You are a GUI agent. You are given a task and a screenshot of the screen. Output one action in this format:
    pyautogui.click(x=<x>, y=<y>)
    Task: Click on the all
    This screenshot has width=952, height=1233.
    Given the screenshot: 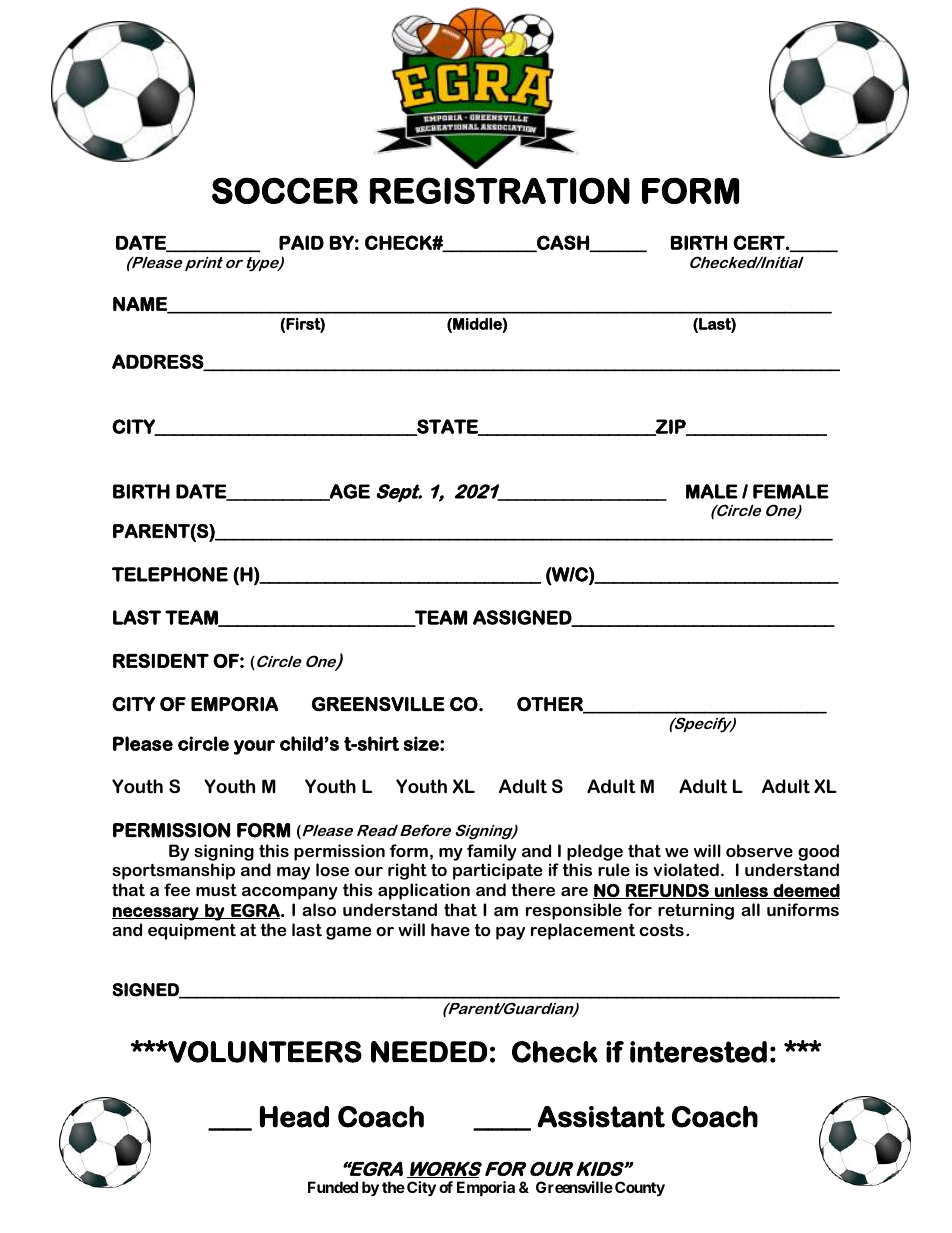 What is the action you would take?
    pyautogui.click(x=750, y=909)
